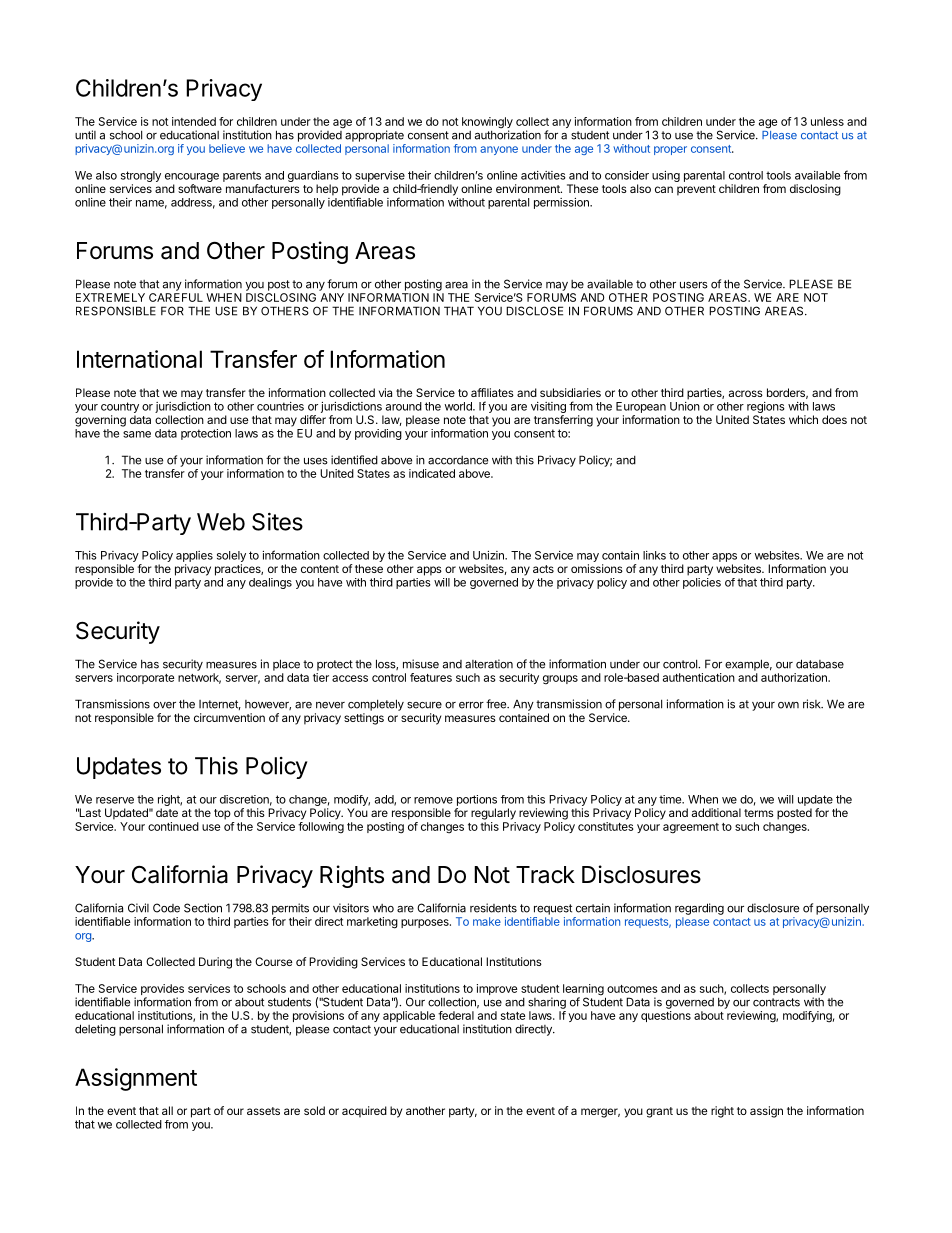 This page has width=952, height=1233. Describe the element at coordinates (670, 150) in the page. I see `proper` at that location.
